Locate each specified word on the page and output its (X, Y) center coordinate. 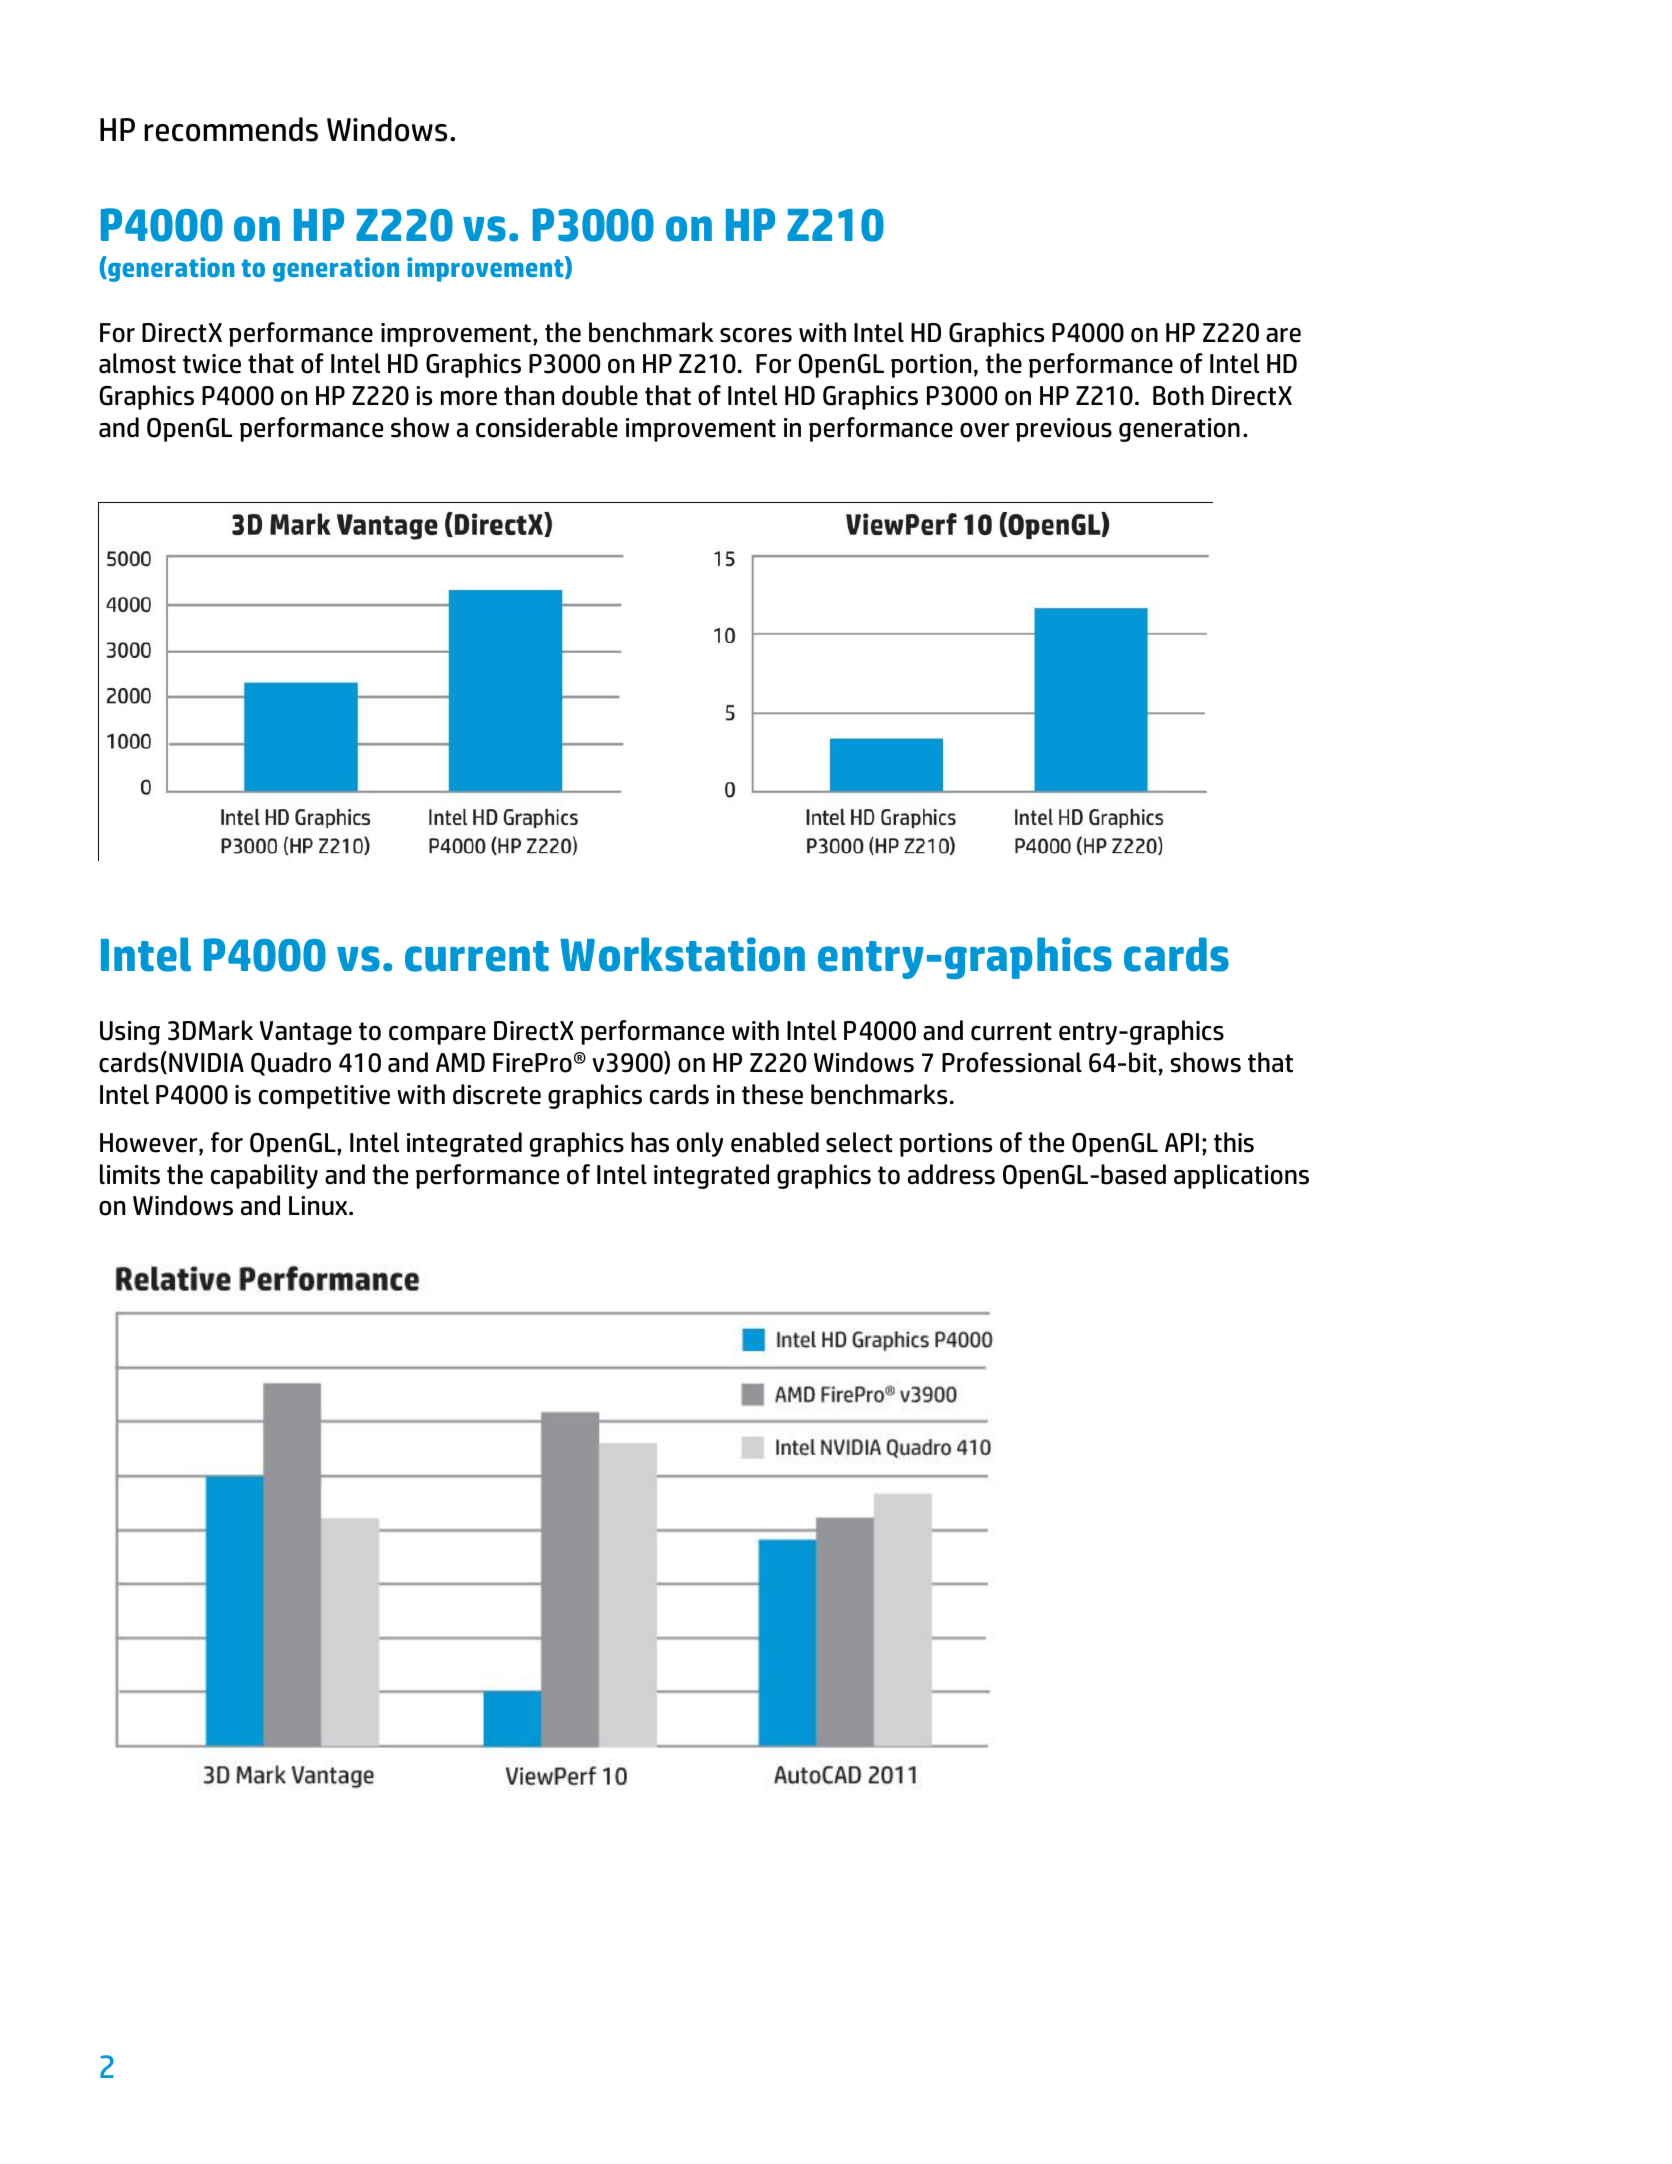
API (1182, 1142)
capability (264, 1176)
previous (1064, 430)
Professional (1012, 1062)
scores (756, 335)
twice (212, 364)
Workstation (682, 954)
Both (1178, 395)
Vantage (306, 1033)
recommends (231, 129)
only (700, 1144)
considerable (547, 427)
